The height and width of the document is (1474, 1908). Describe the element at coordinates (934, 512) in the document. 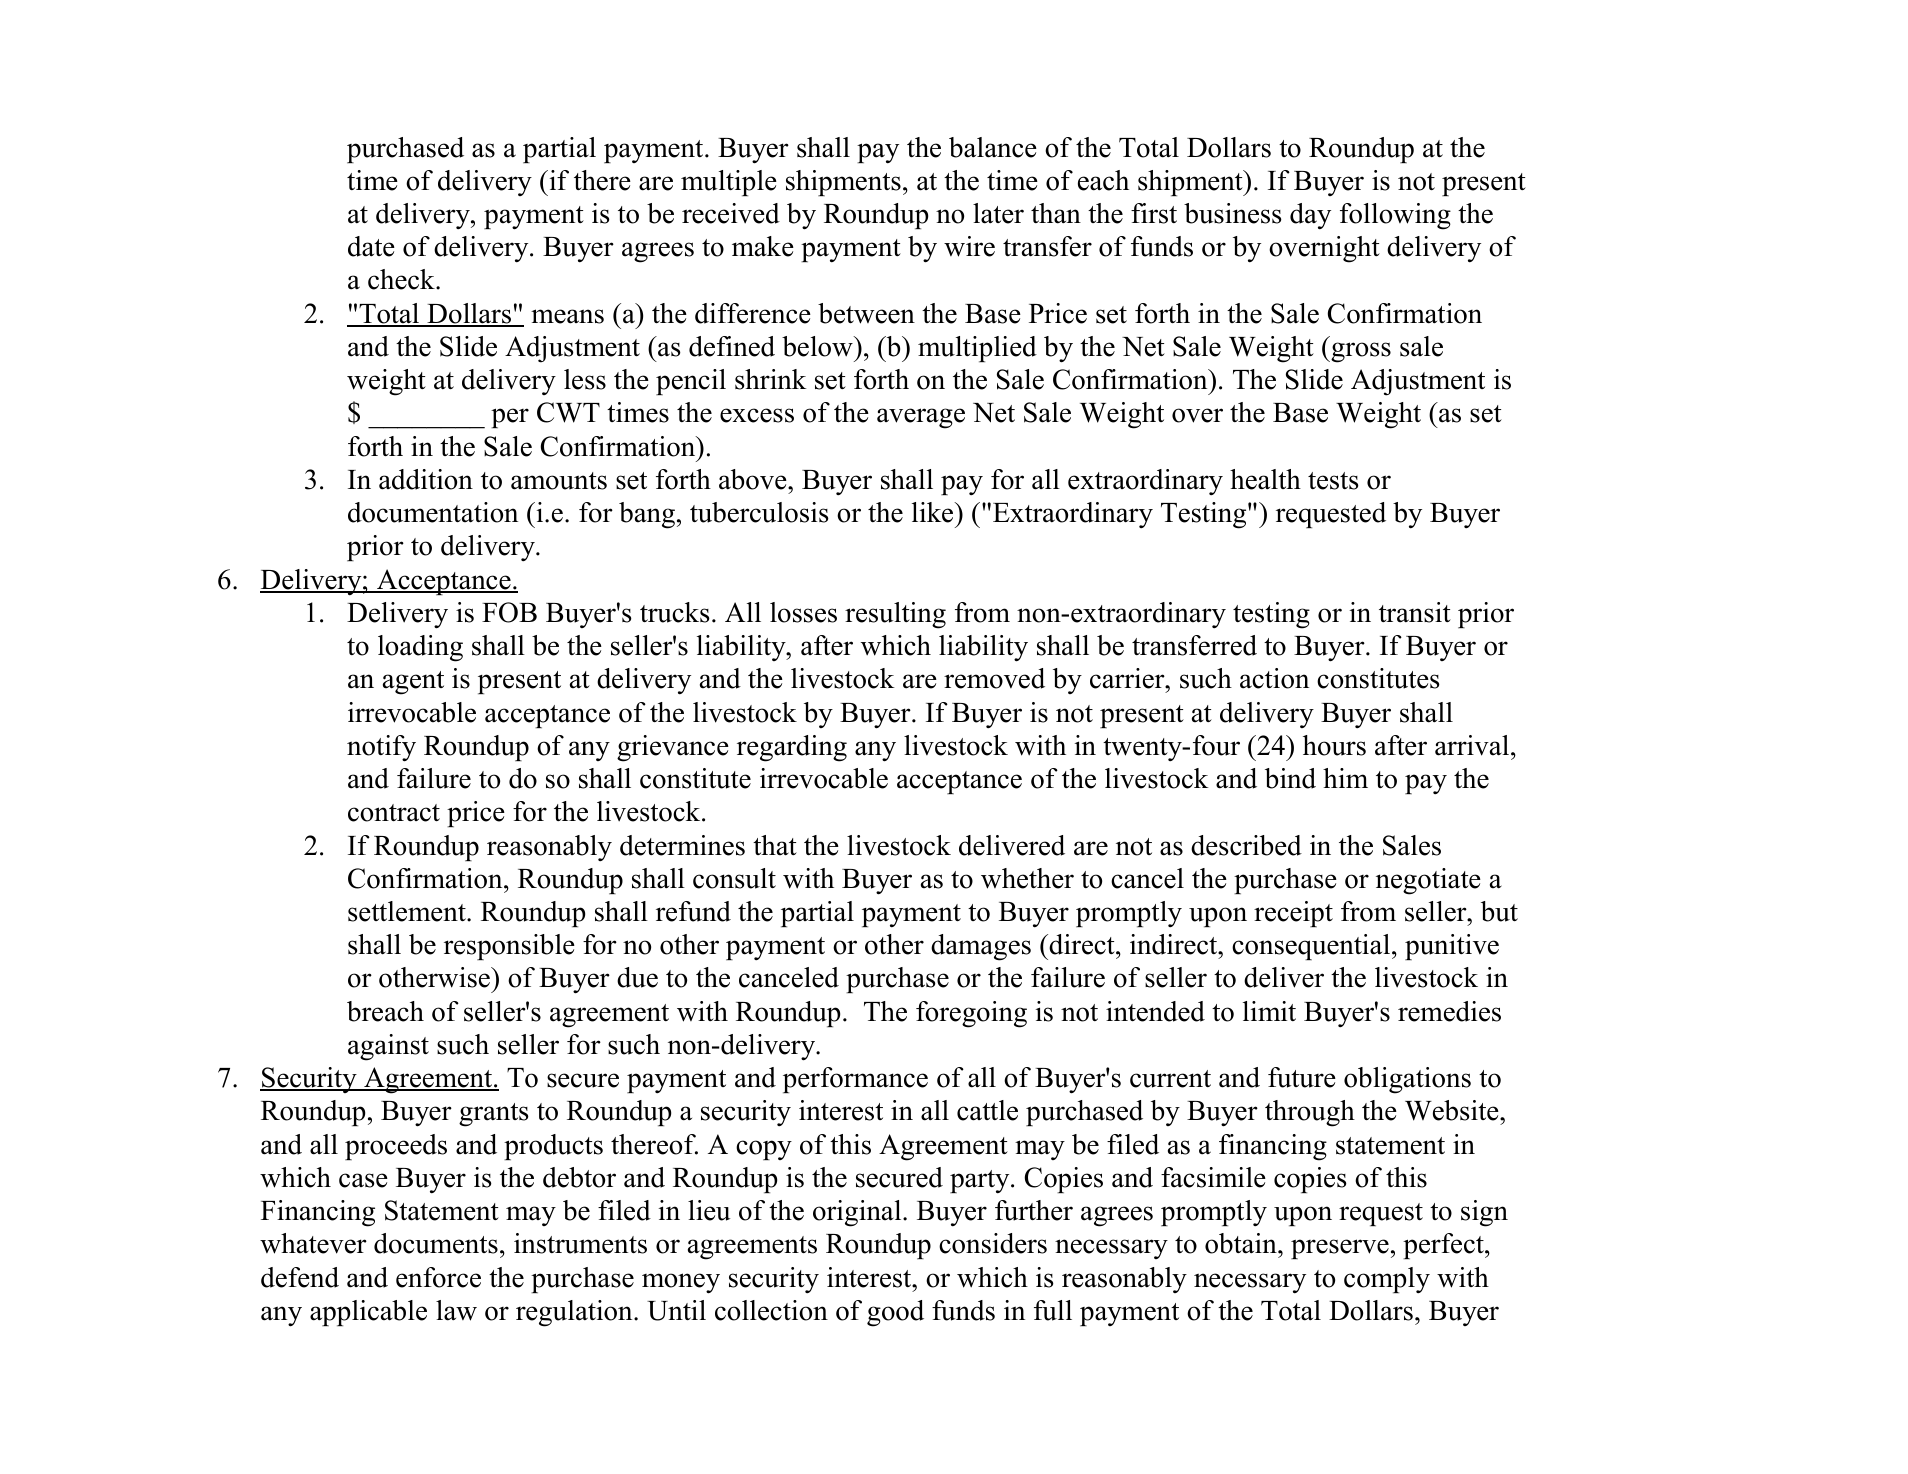

I see `like` at that location.
